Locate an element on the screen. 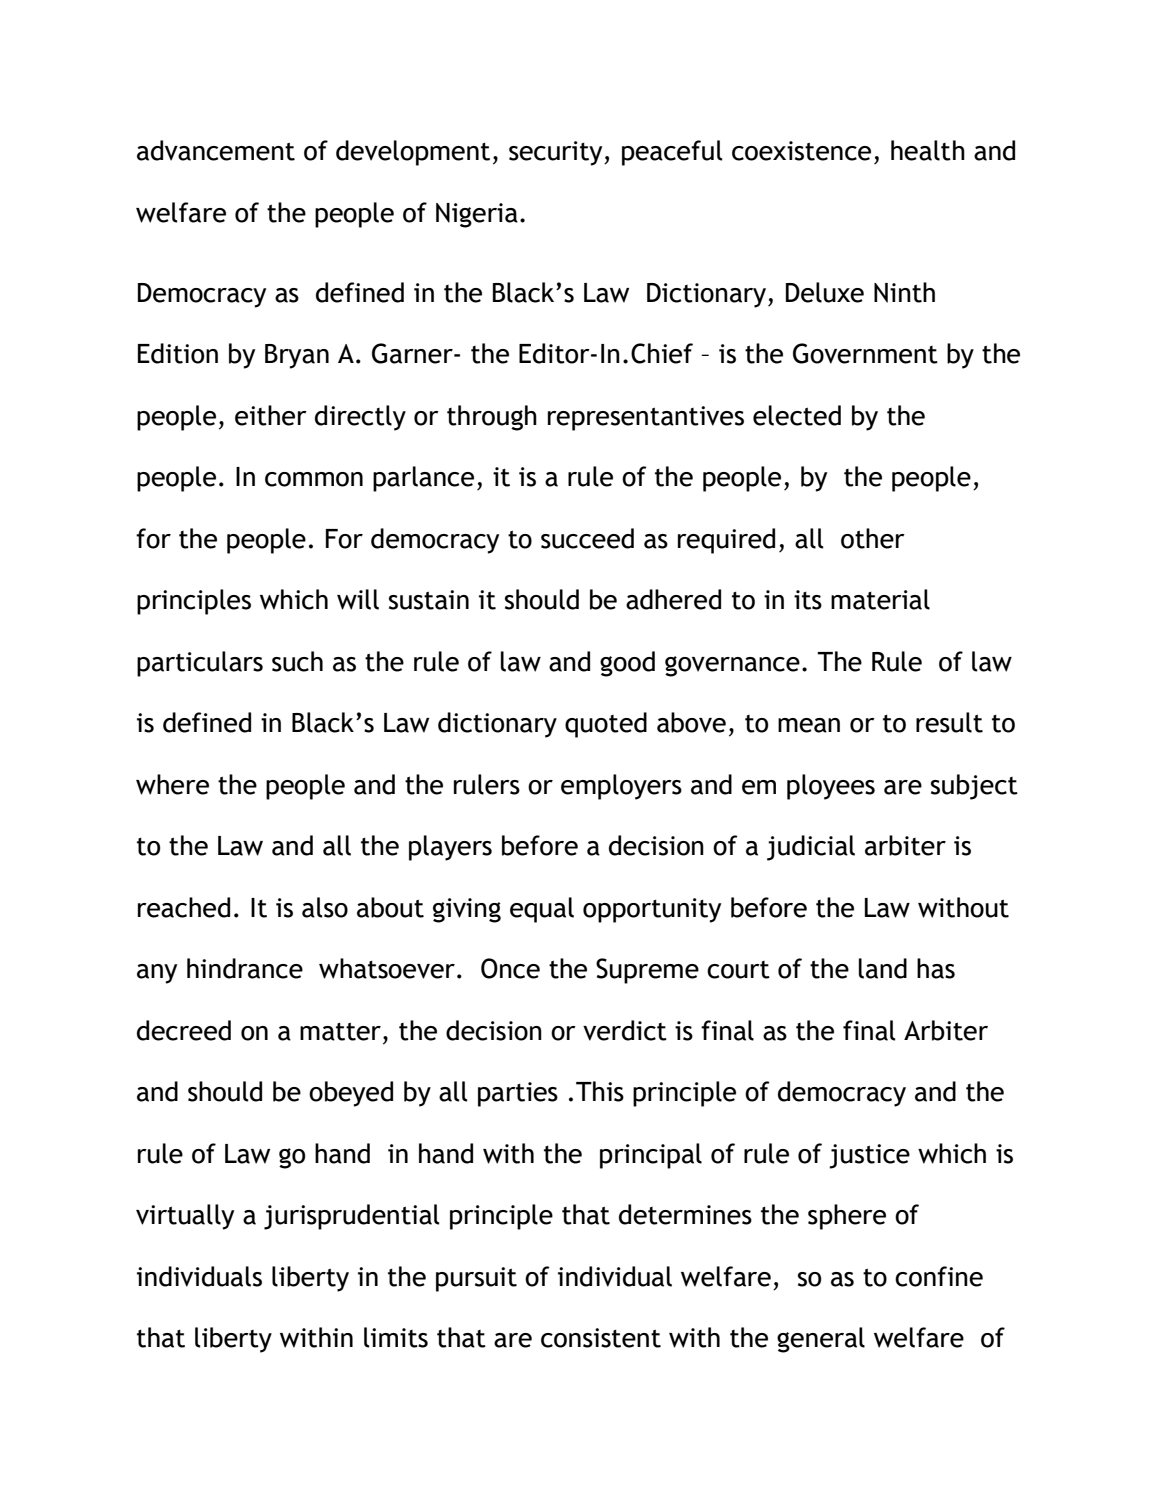 This screenshot has height=1498, width=1158. security is located at coordinates (557, 153).
